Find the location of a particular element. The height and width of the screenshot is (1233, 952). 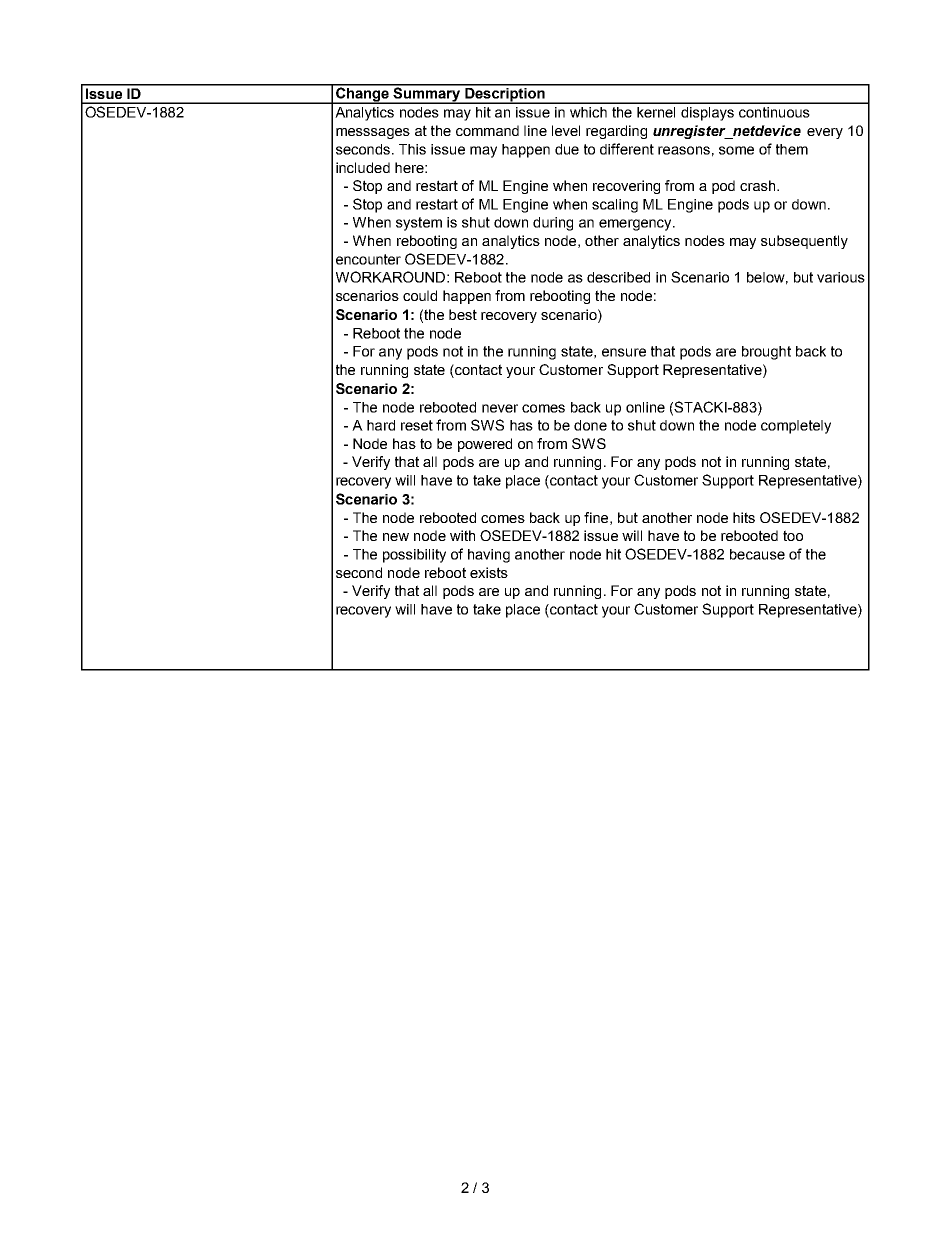

them is located at coordinates (792, 149).
